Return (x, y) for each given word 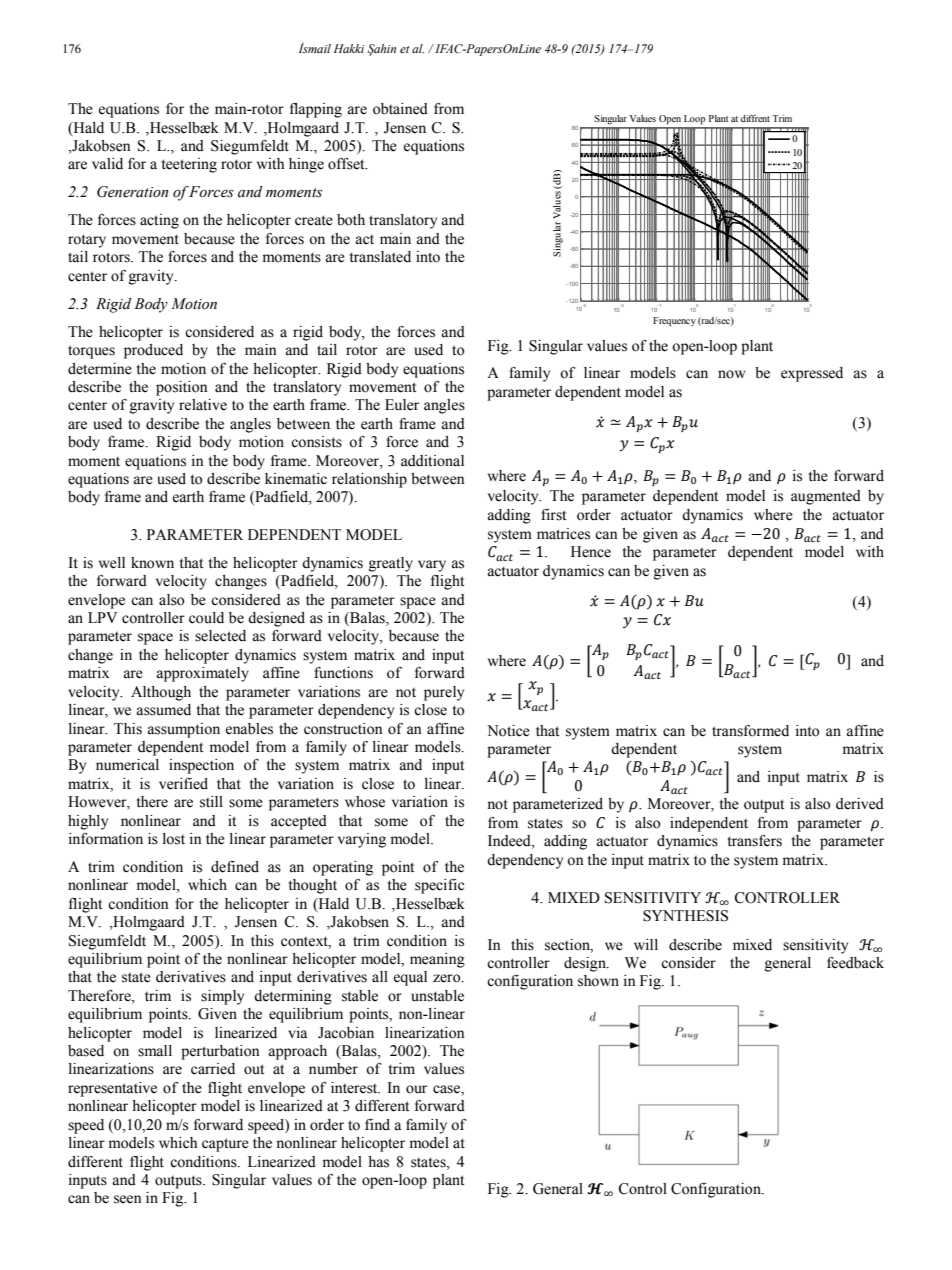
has (378, 1162)
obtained (400, 109)
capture (225, 1145)
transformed (750, 731)
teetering (189, 165)
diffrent (755, 118)
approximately (202, 674)
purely (444, 693)
